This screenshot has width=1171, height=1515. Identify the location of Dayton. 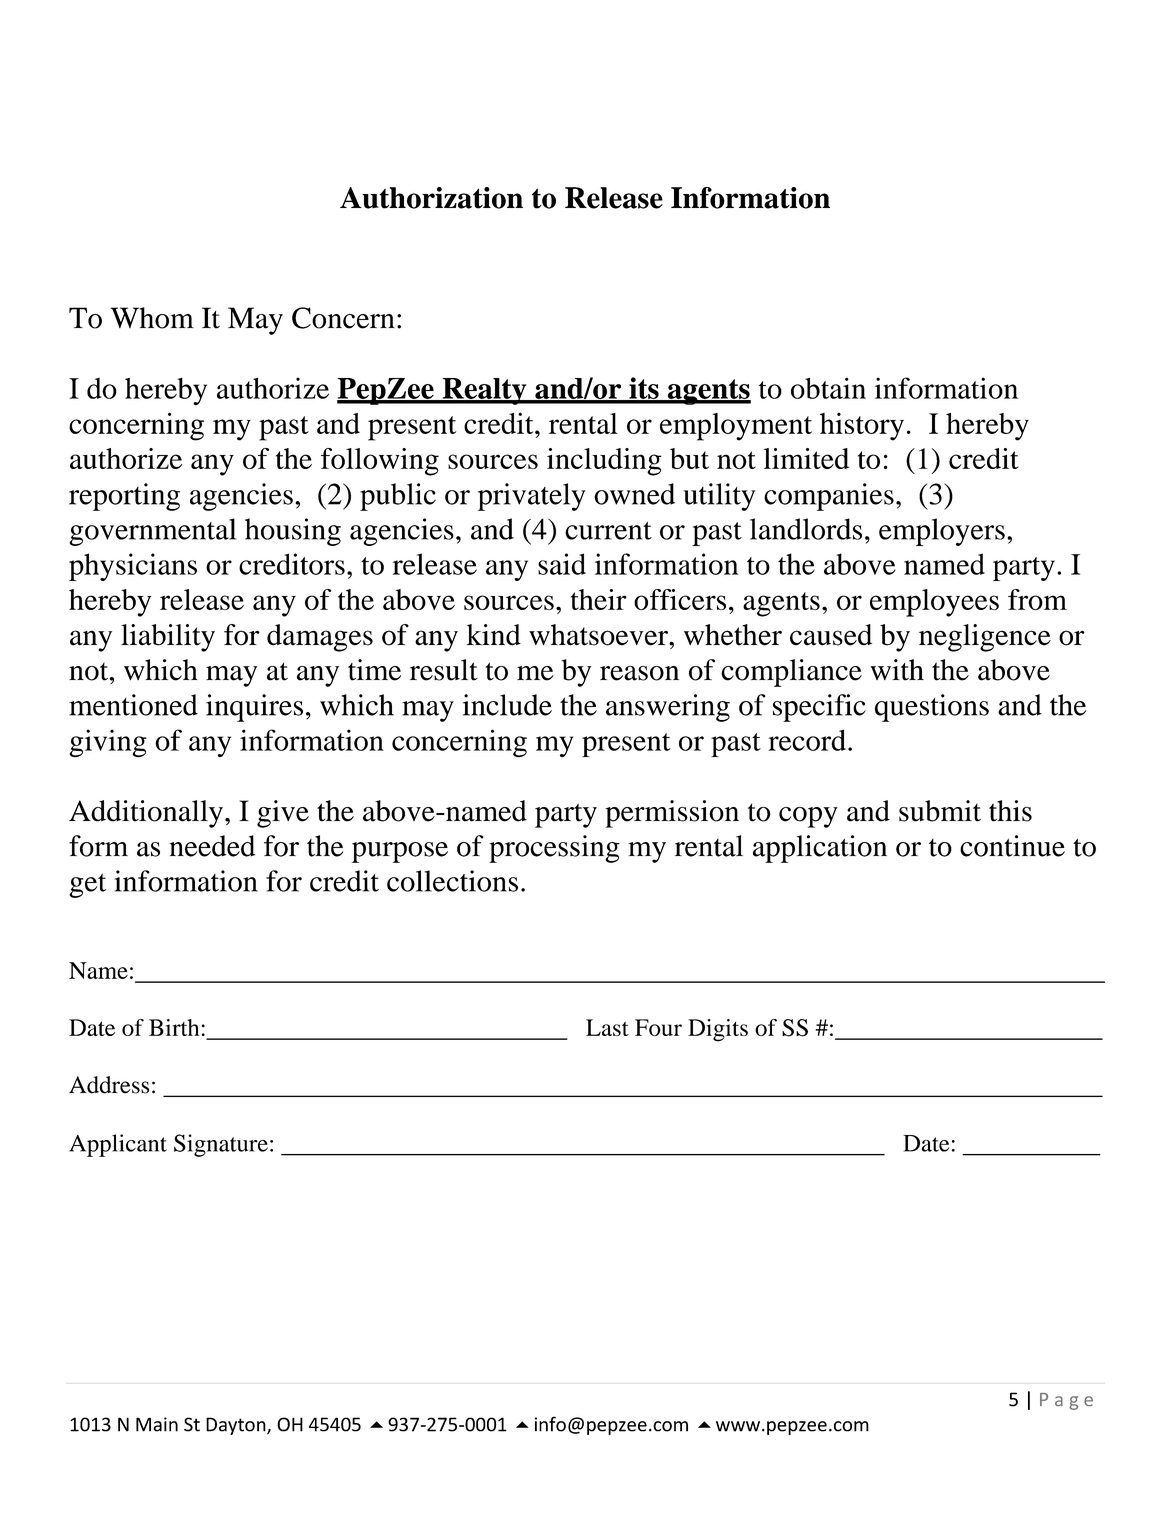
(237, 1426).
